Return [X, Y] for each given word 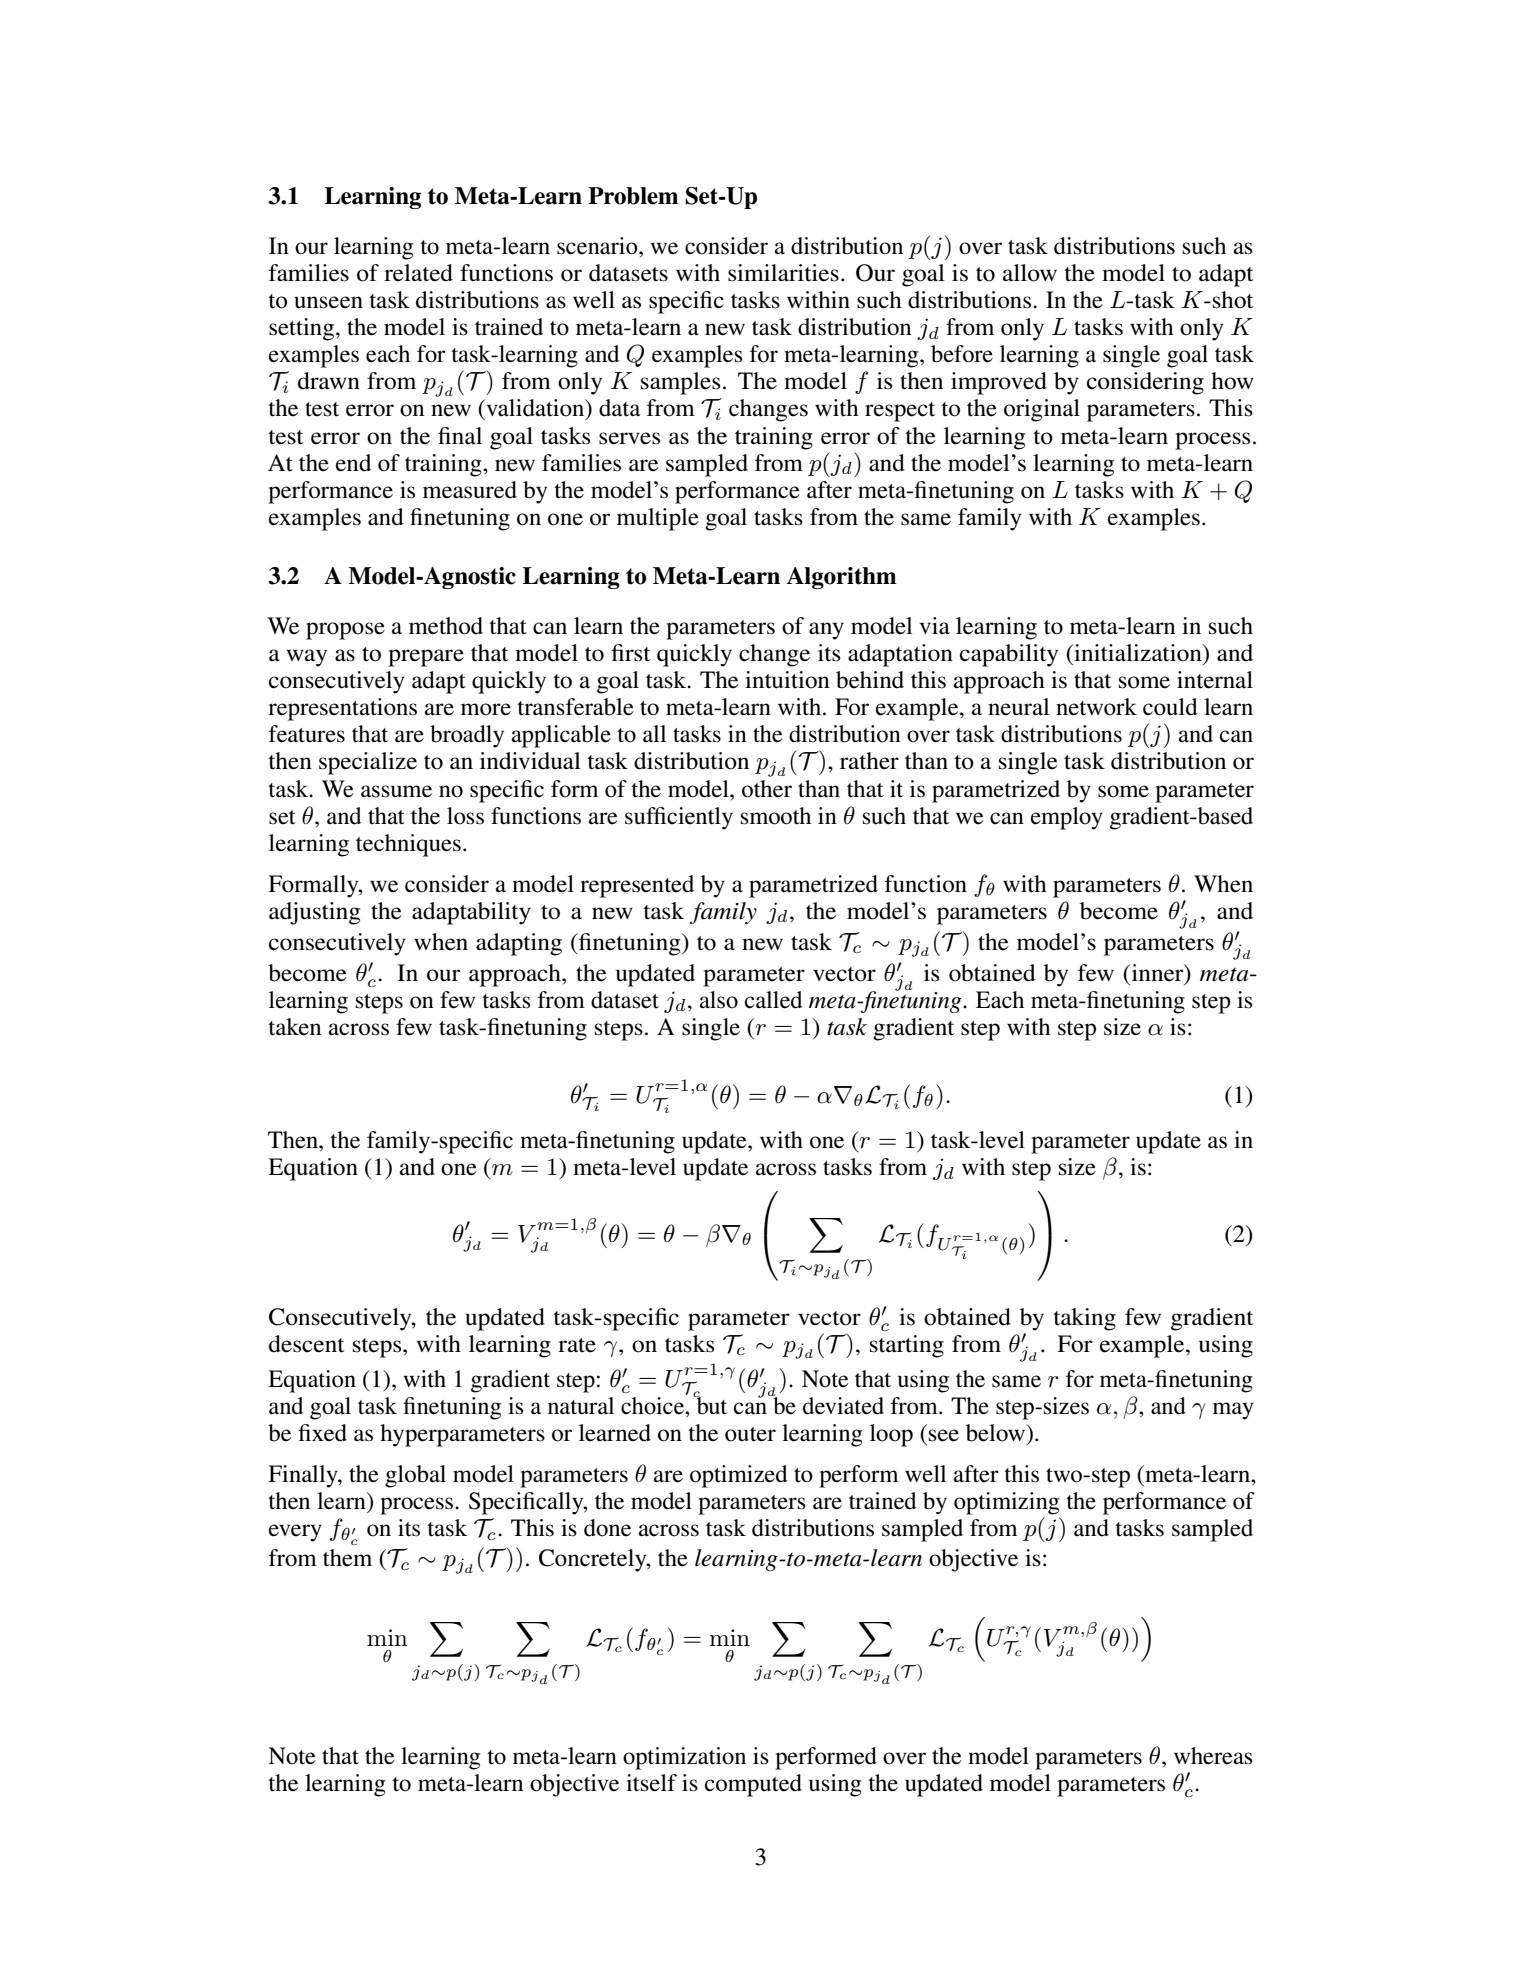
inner [1157, 973]
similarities [783, 273]
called [773, 1000]
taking [1085, 1319]
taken [295, 1027]
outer [750, 1434]
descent [307, 1344]
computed [753, 1785]
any [826, 631]
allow [1030, 273]
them [347, 1558]
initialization [1138, 653]
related [418, 273]
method [446, 626]
